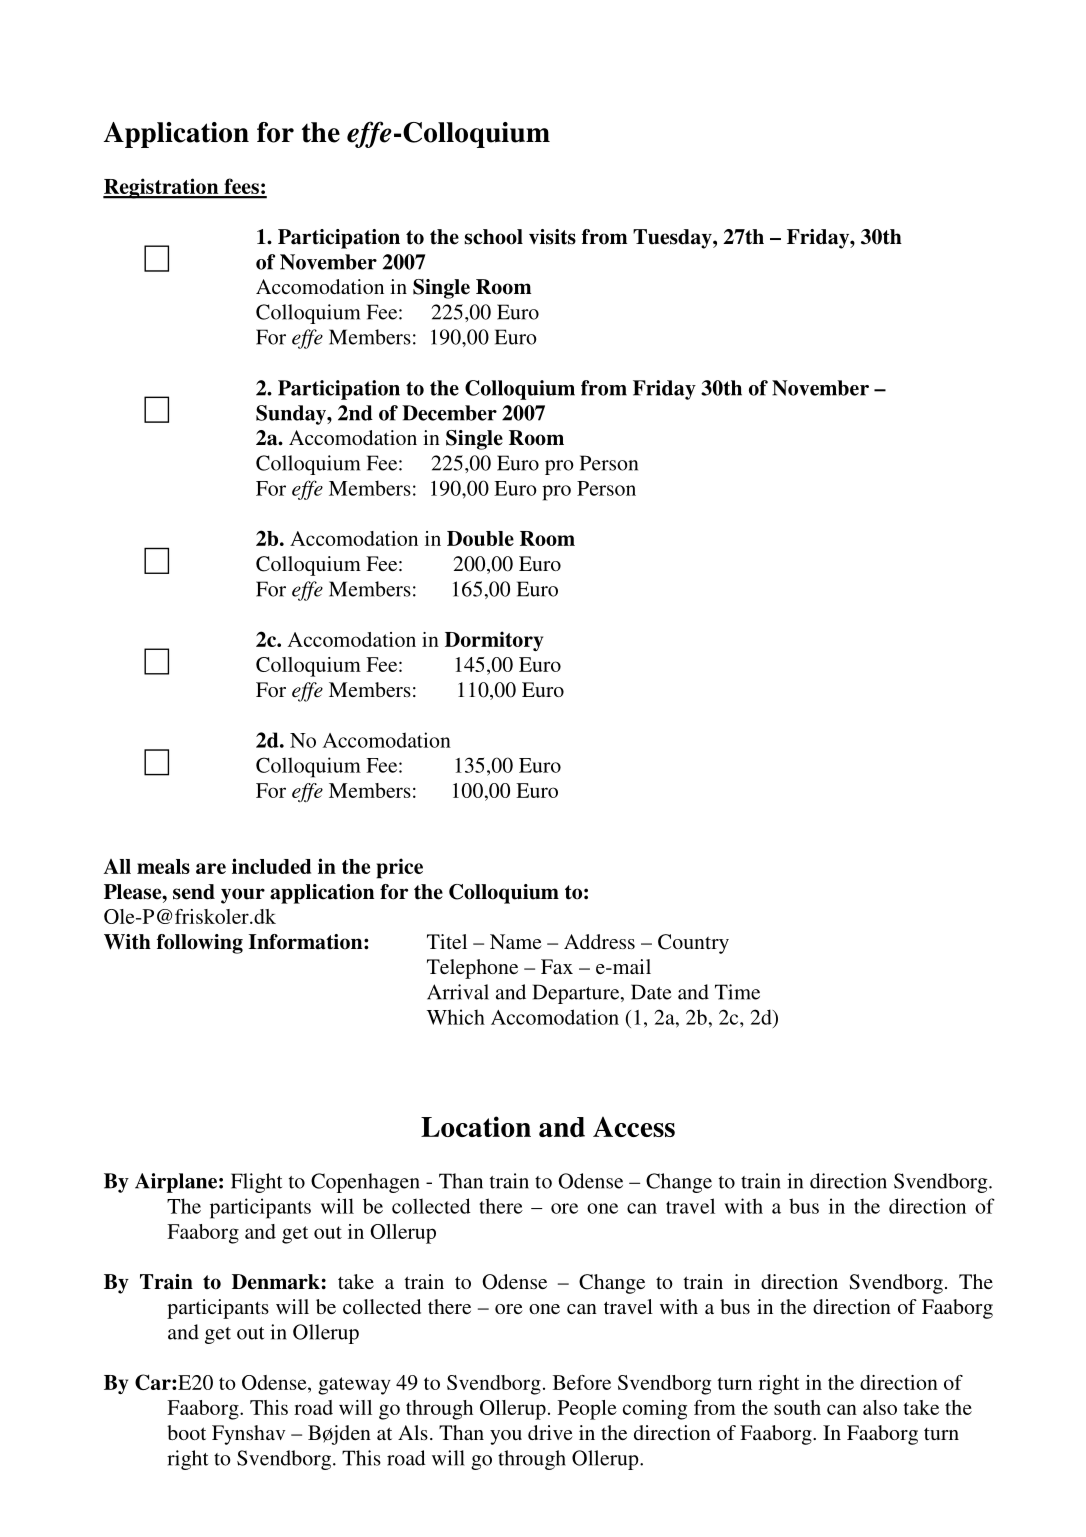 The width and height of the image is (1086, 1537). I want to click on Dormitory, so click(494, 641).
